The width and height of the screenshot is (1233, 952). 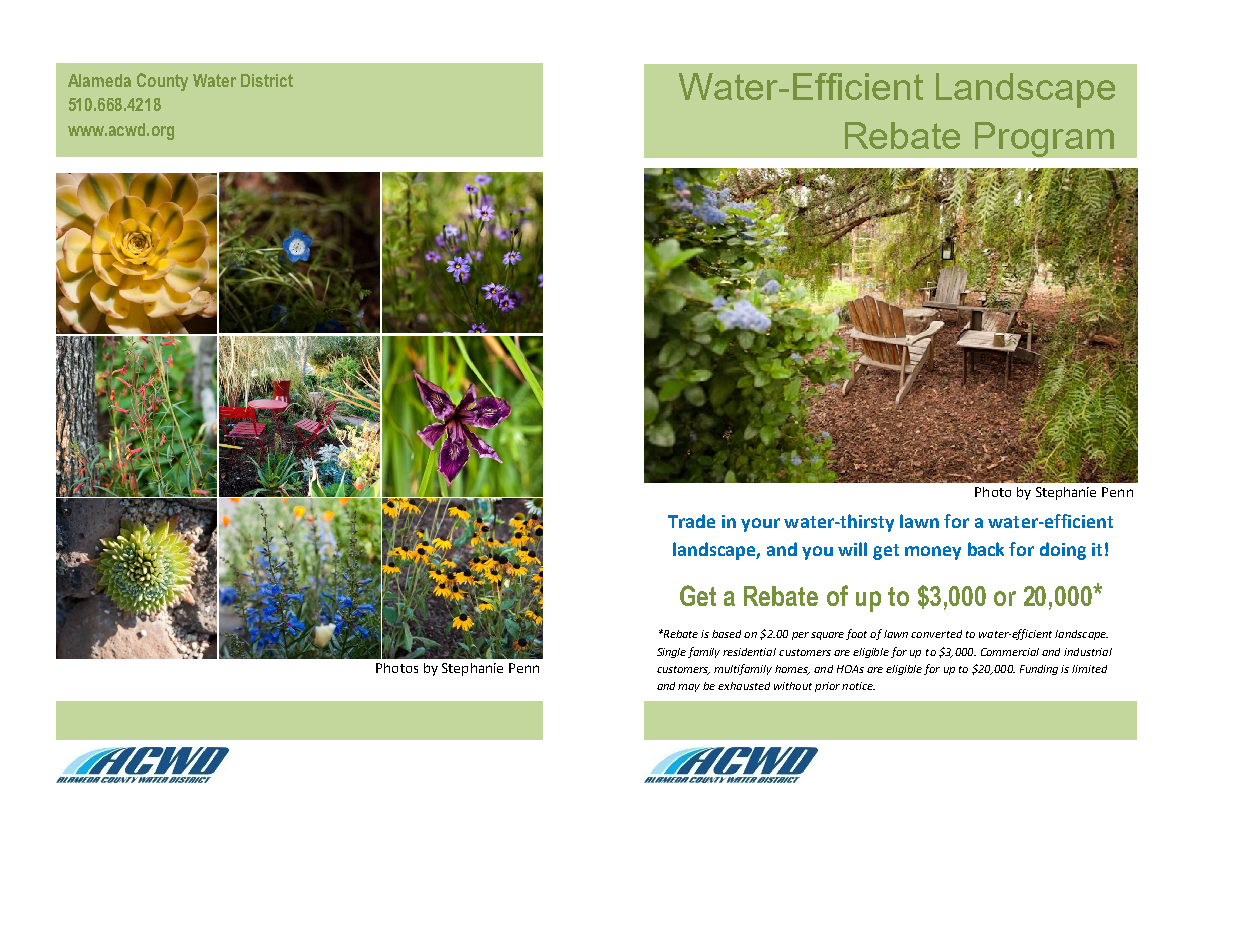 I want to click on Single, so click(x=671, y=653).
